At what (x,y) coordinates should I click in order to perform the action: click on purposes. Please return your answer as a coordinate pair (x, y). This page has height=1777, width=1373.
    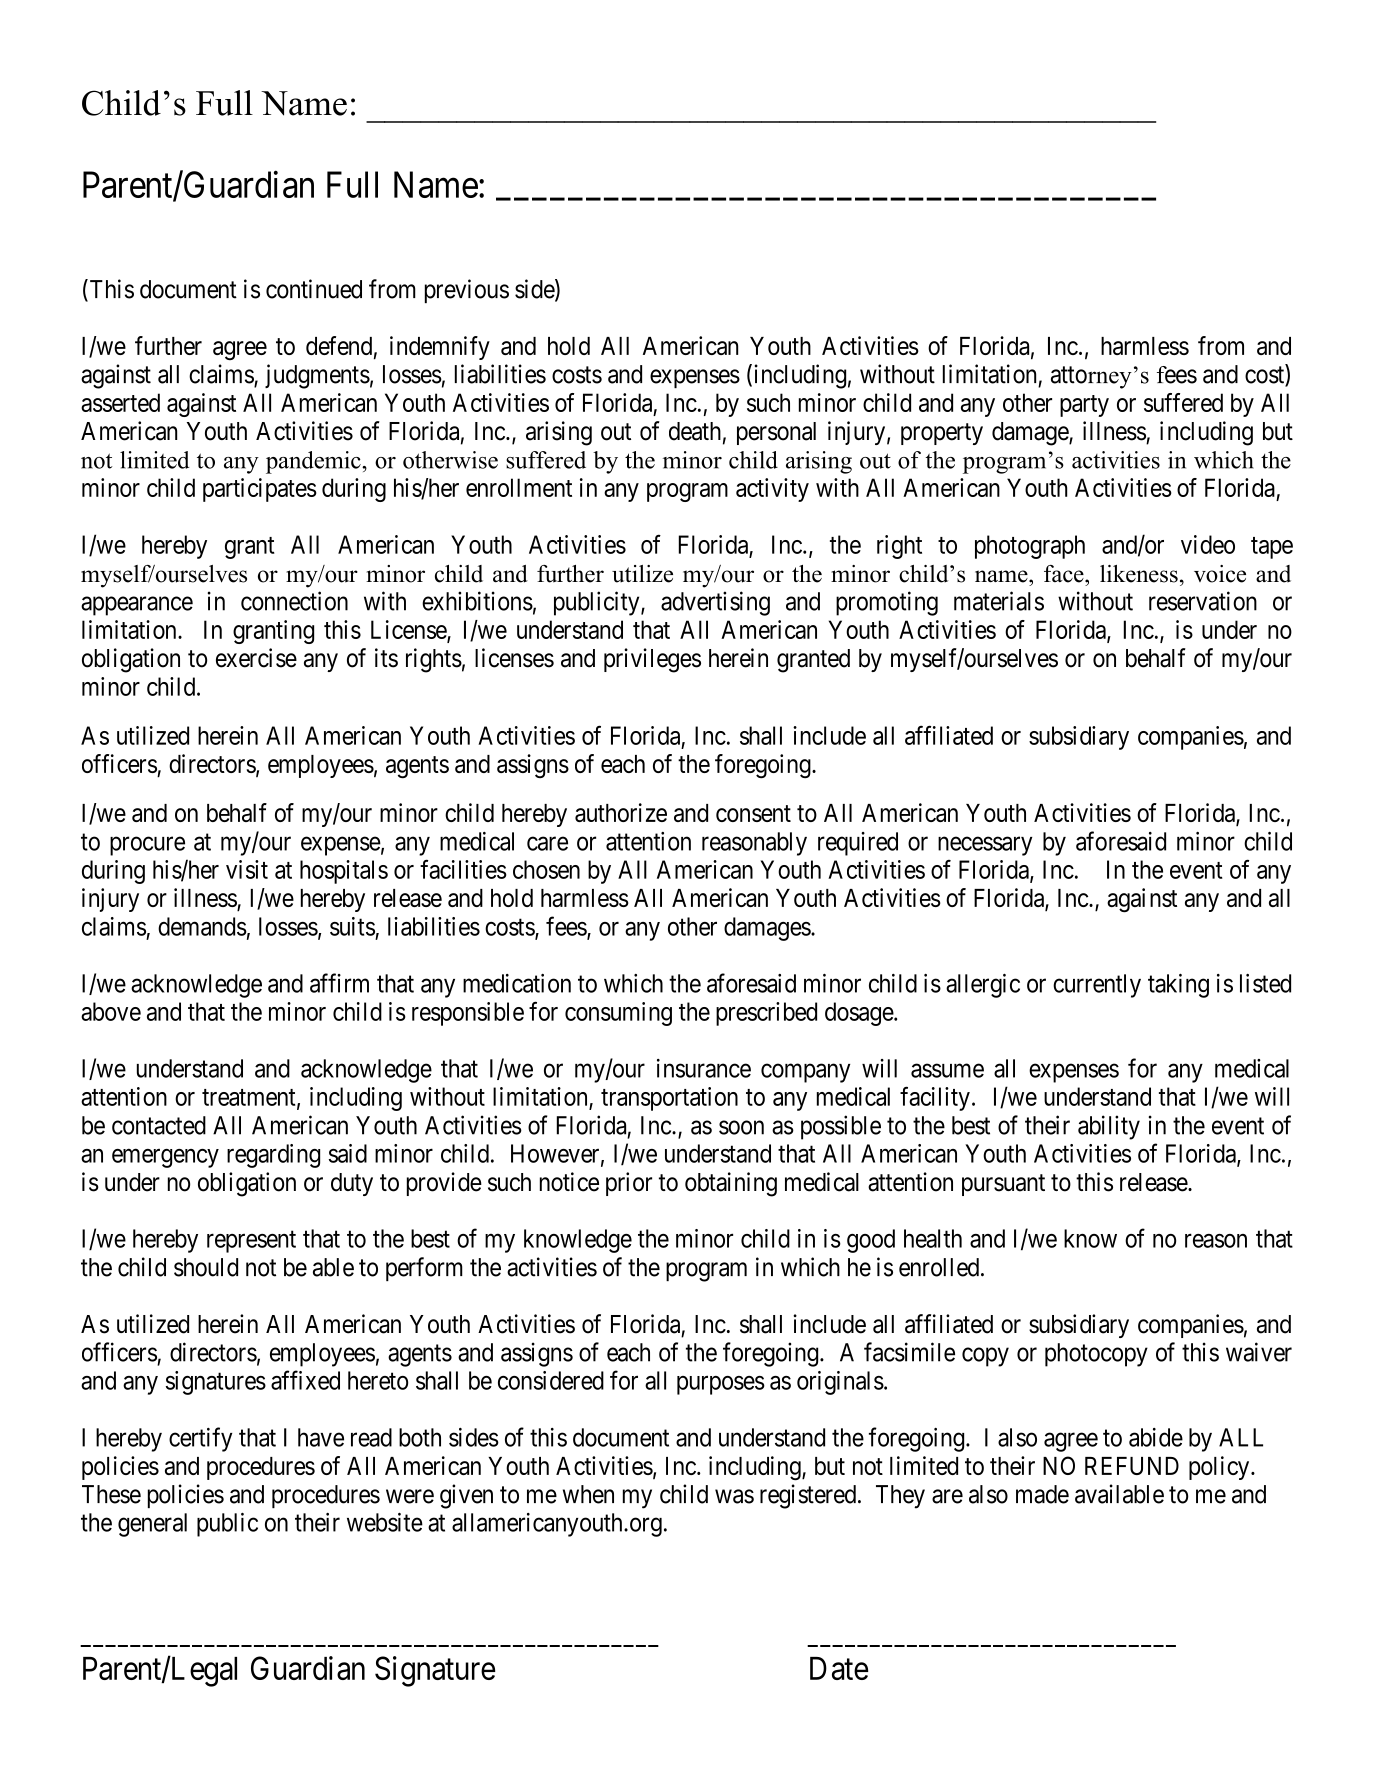
    Looking at the image, I should click on (721, 1385).
